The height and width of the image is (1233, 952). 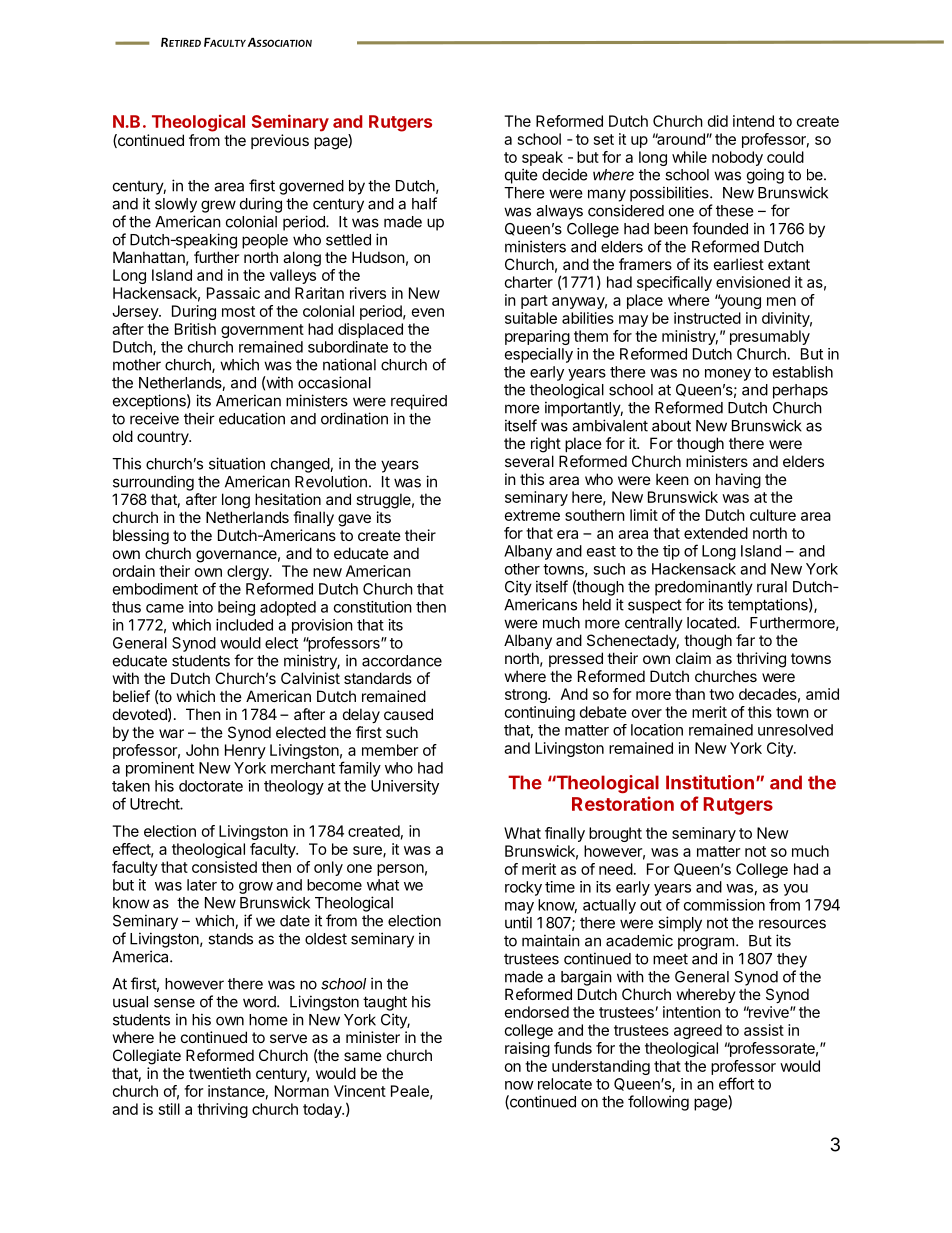 I want to click on accordance, so click(x=402, y=661).
